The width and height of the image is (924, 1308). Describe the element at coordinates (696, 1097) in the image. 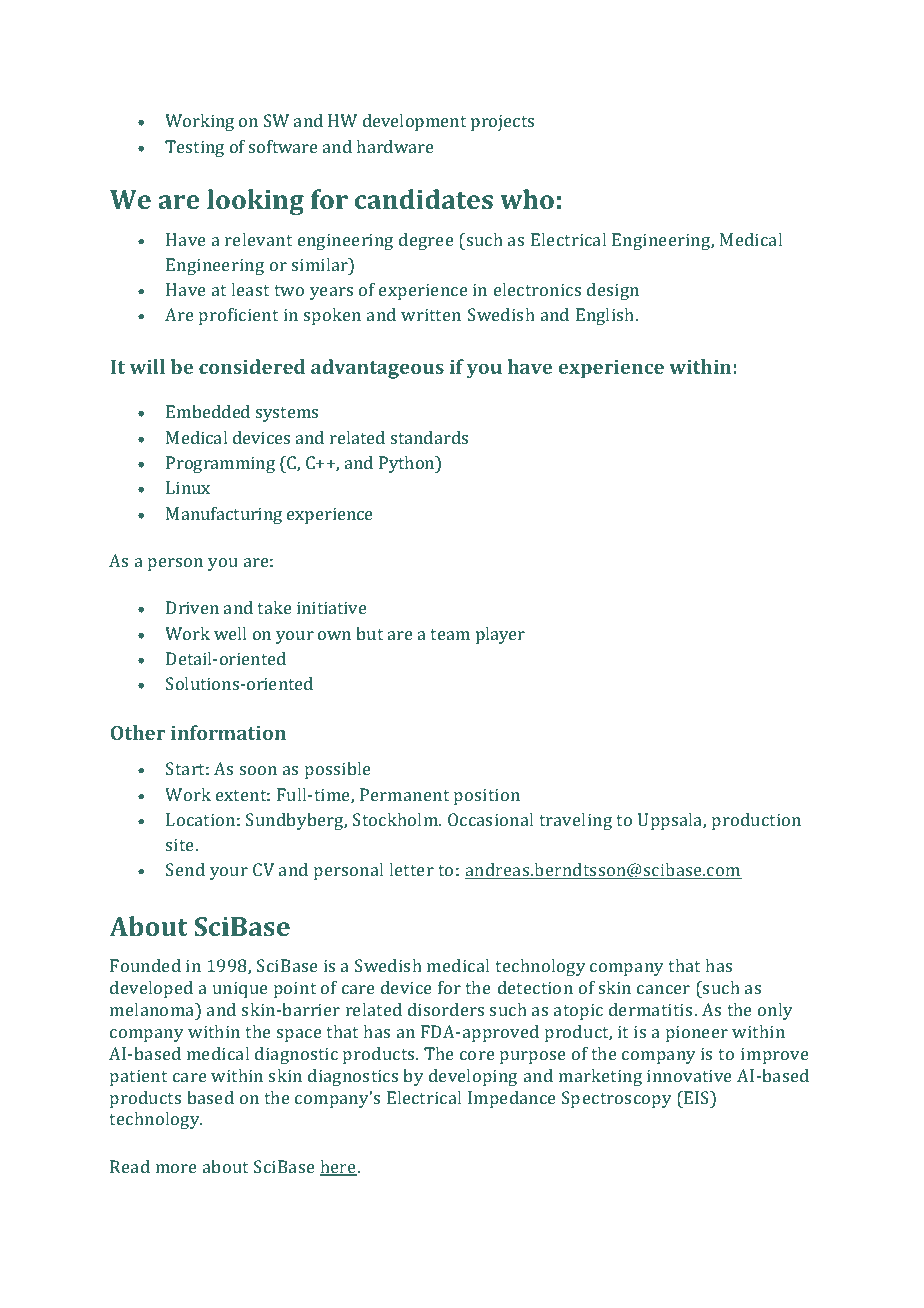

I see `EIS` at that location.
